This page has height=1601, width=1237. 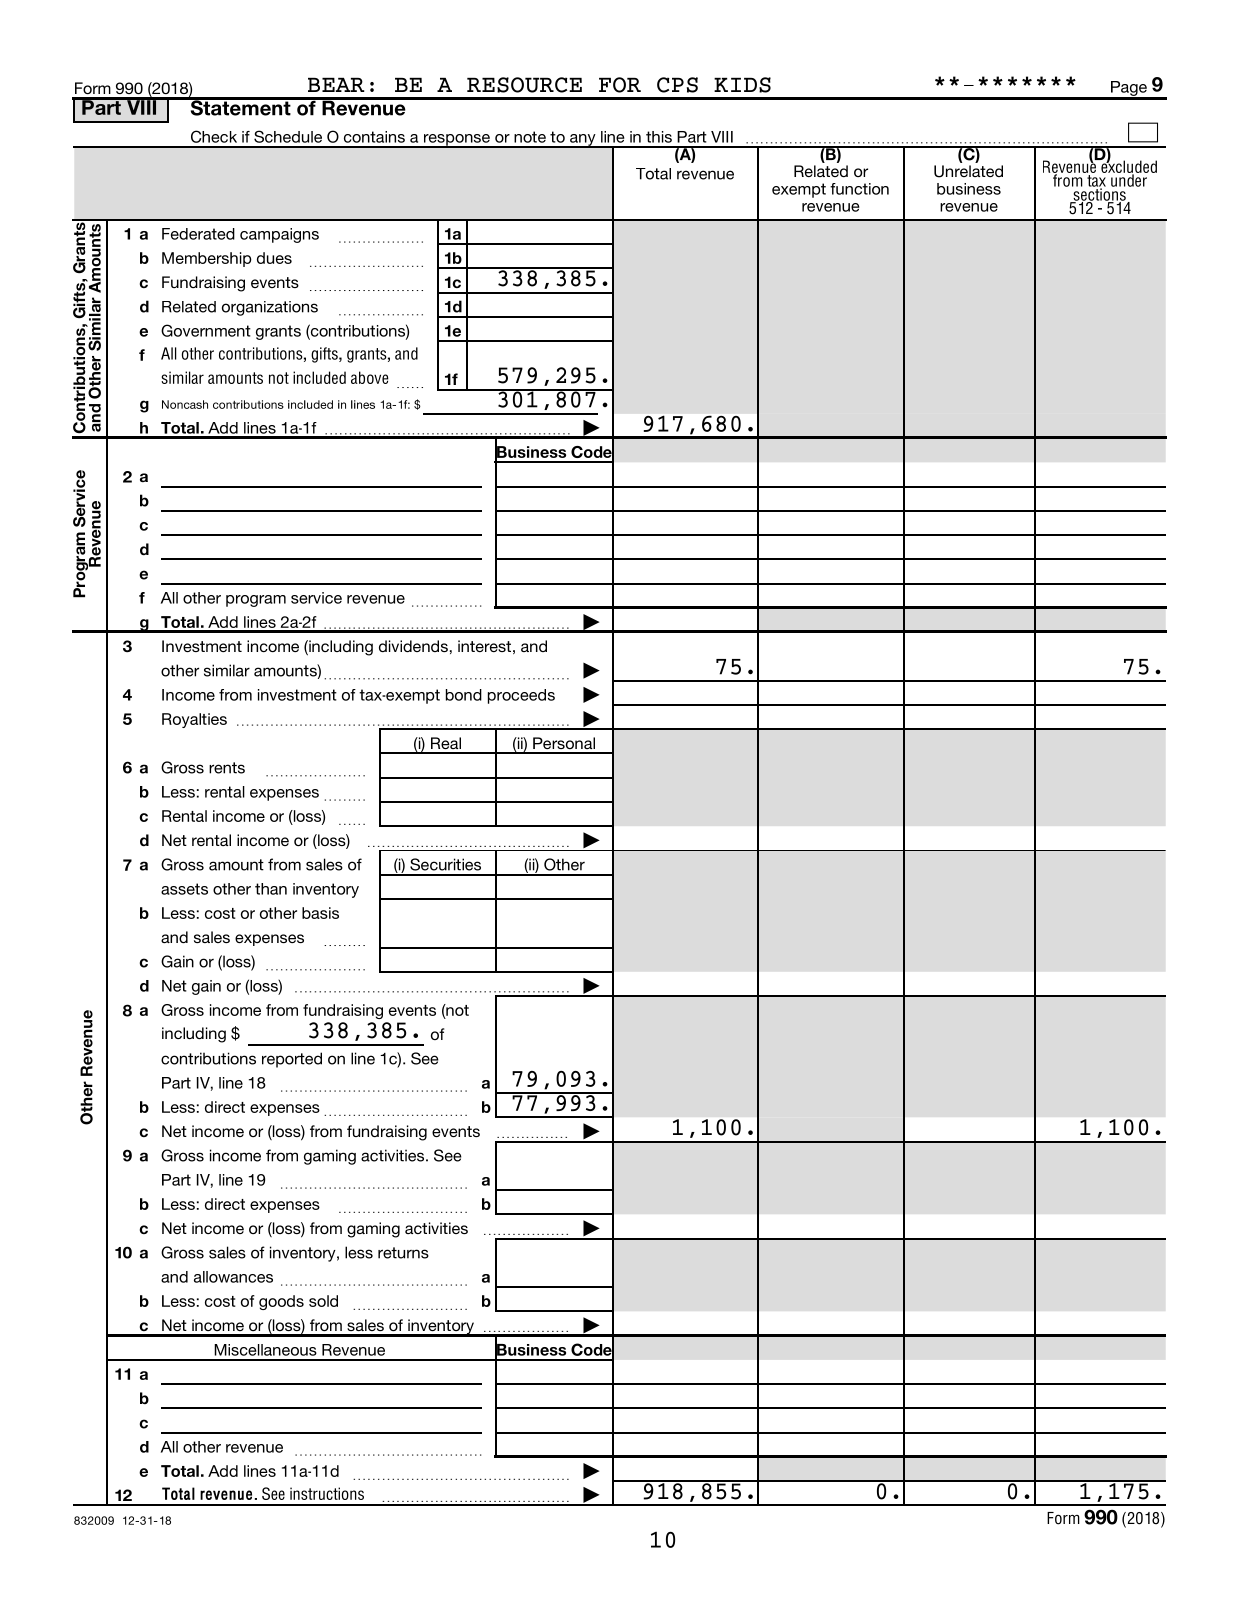 What do you see at coordinates (403, 1253) in the page?
I see `returns` at bounding box center [403, 1253].
